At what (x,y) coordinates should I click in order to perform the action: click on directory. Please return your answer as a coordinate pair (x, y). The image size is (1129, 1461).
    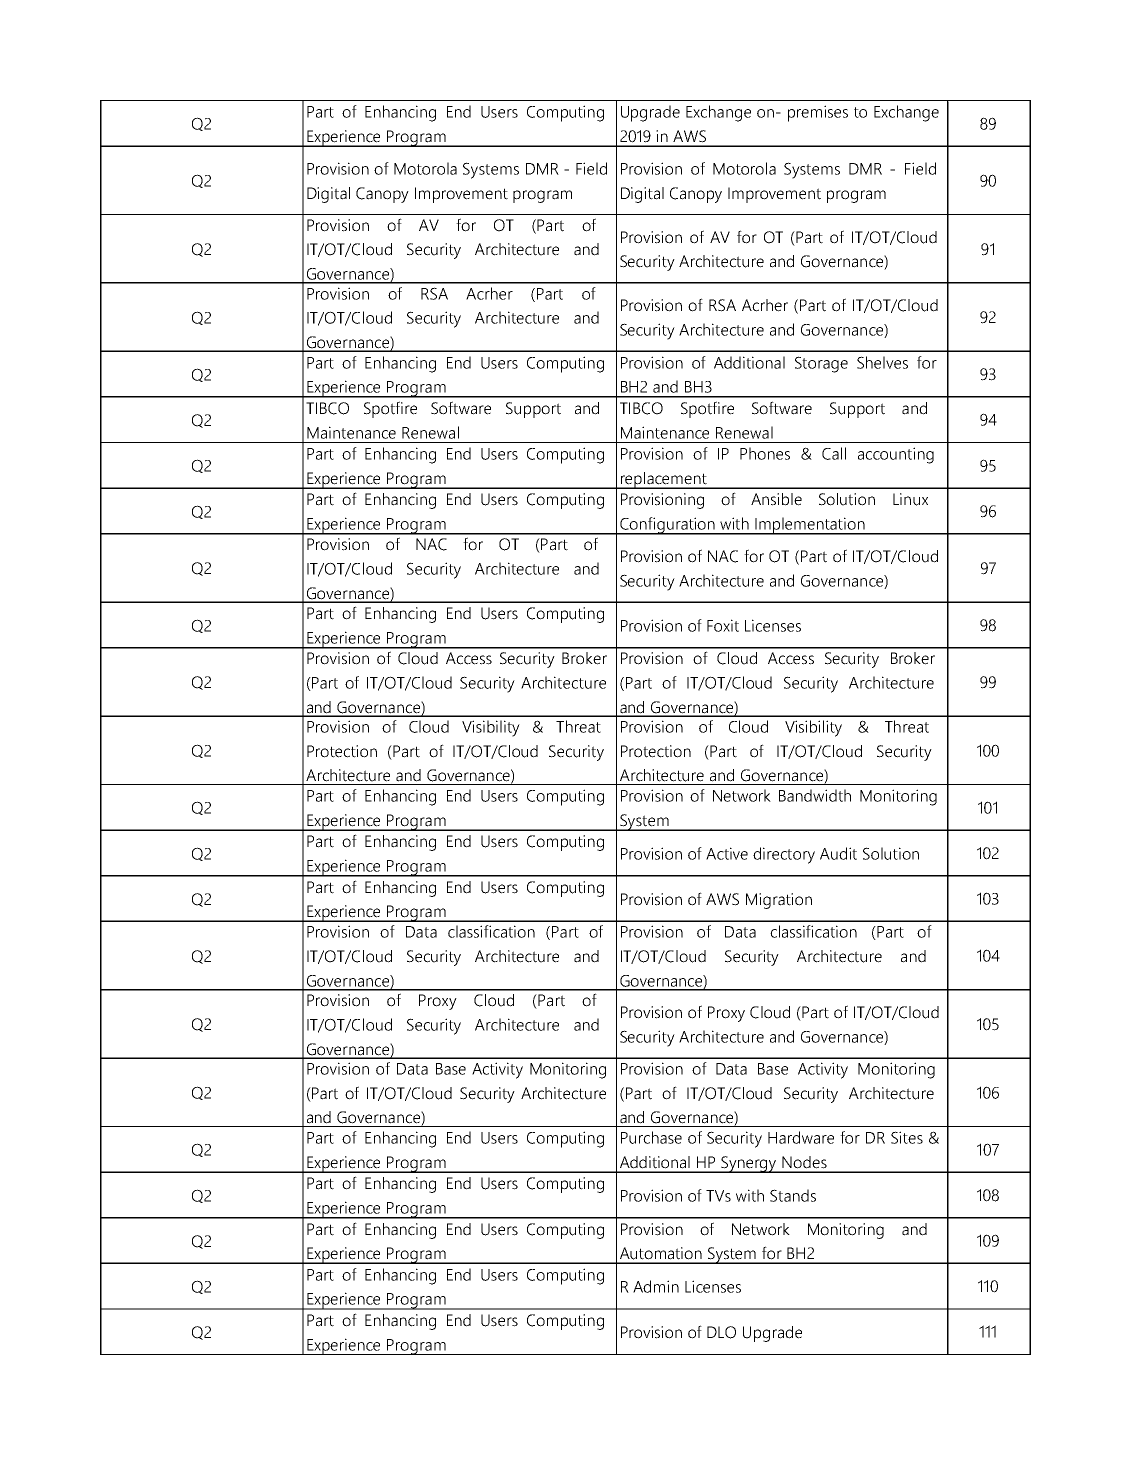
    Looking at the image, I should click on (784, 855).
